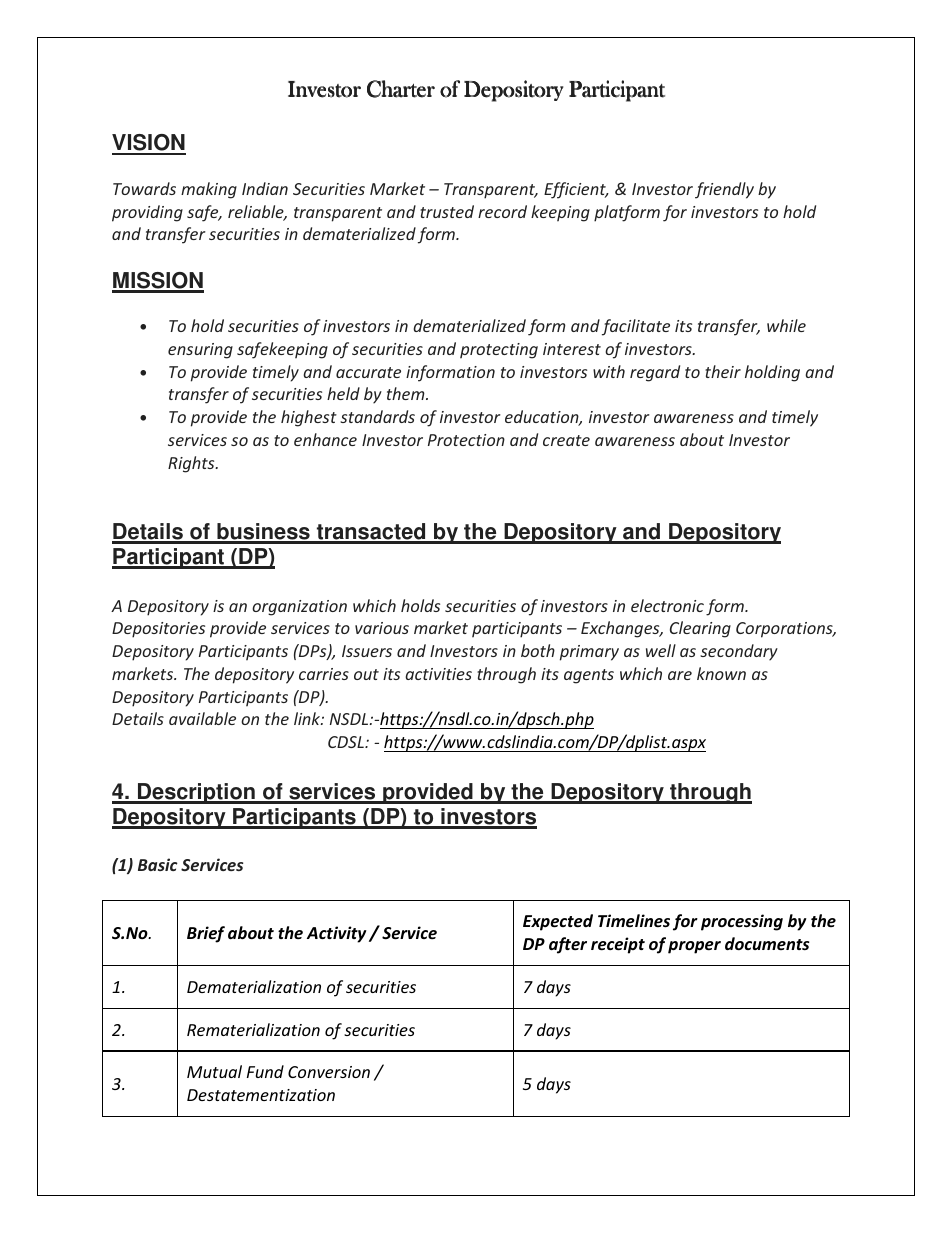 The height and width of the screenshot is (1233, 952). Describe the element at coordinates (723, 371) in the screenshot. I see `their` at that location.
